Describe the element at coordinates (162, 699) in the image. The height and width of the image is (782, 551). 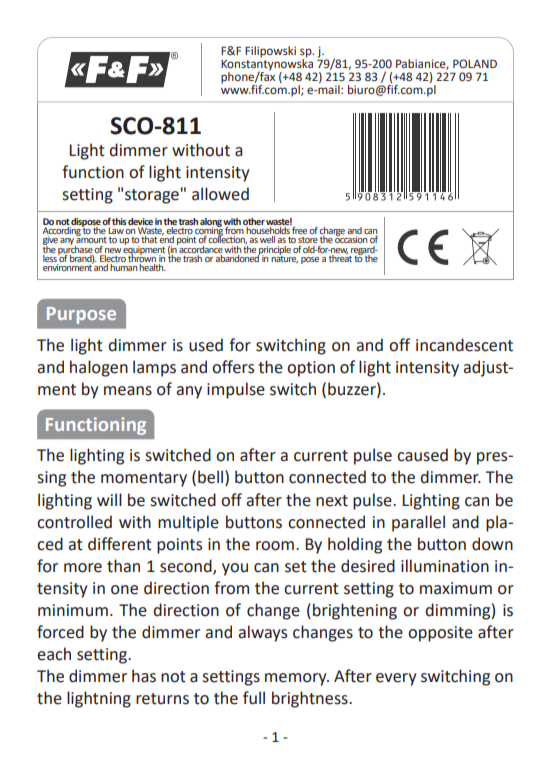
I see `returns` at that location.
